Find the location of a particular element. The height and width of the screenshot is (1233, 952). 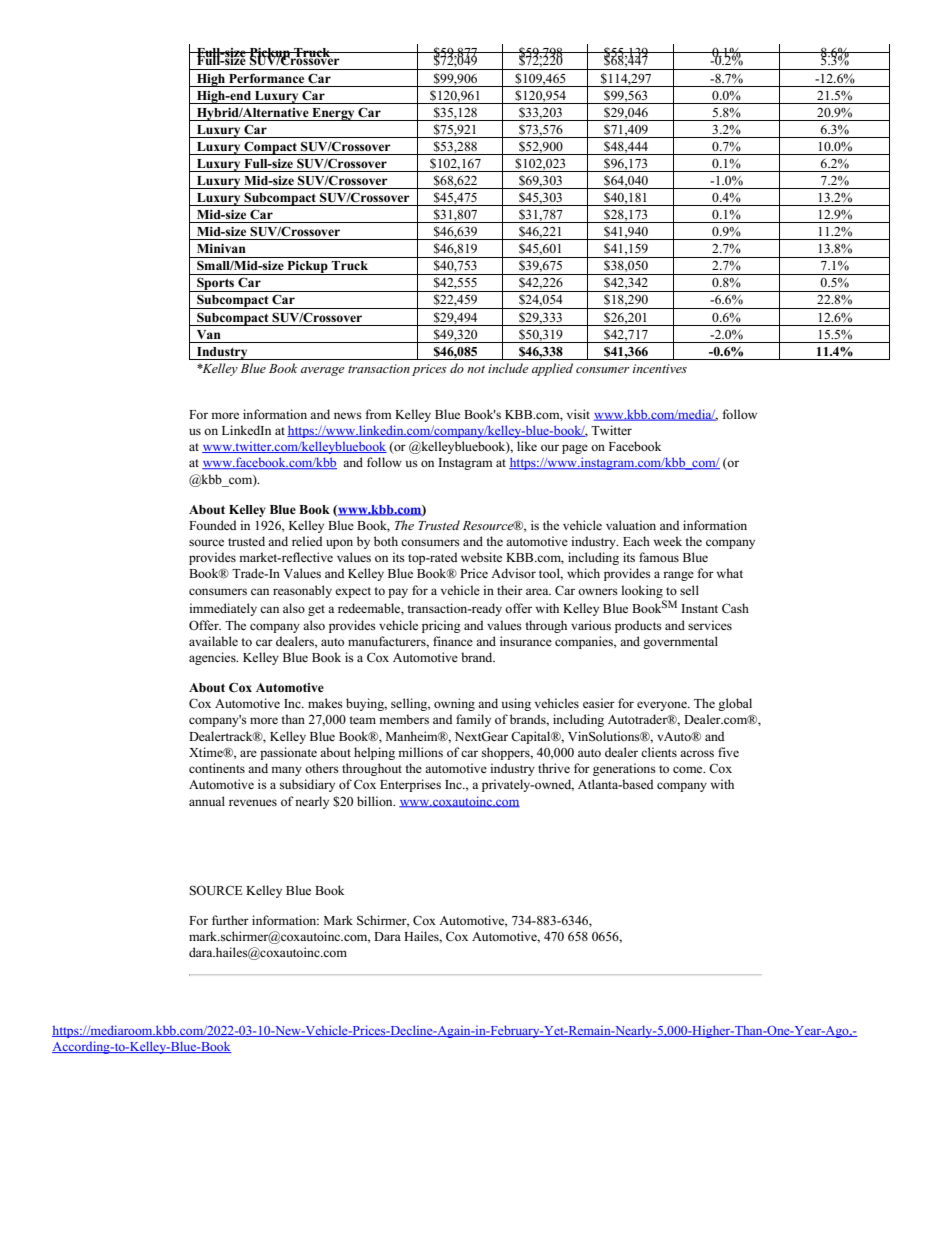

website is located at coordinates (481, 557).
